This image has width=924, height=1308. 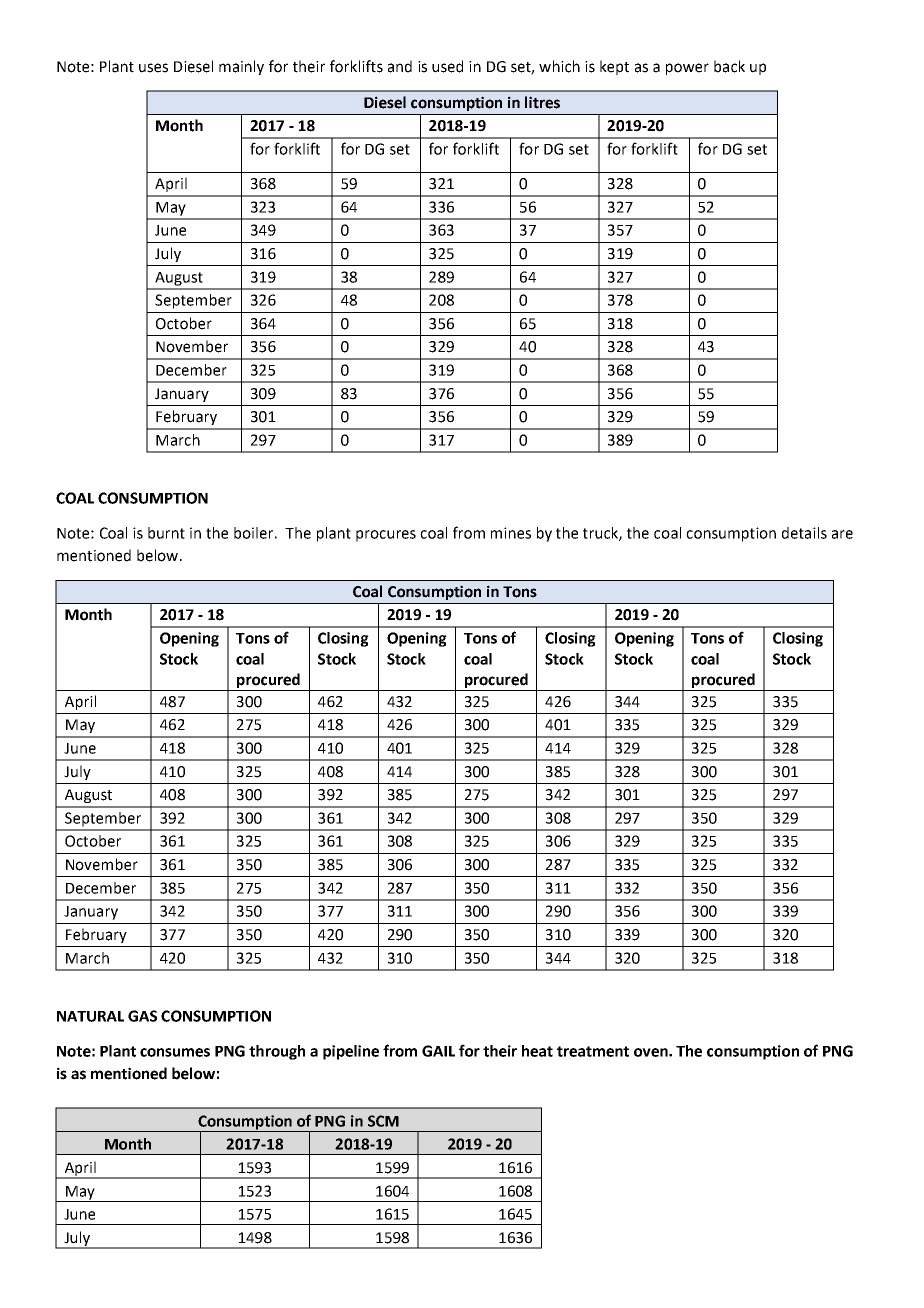 What do you see at coordinates (153, 68) in the image?
I see `uses` at bounding box center [153, 68].
